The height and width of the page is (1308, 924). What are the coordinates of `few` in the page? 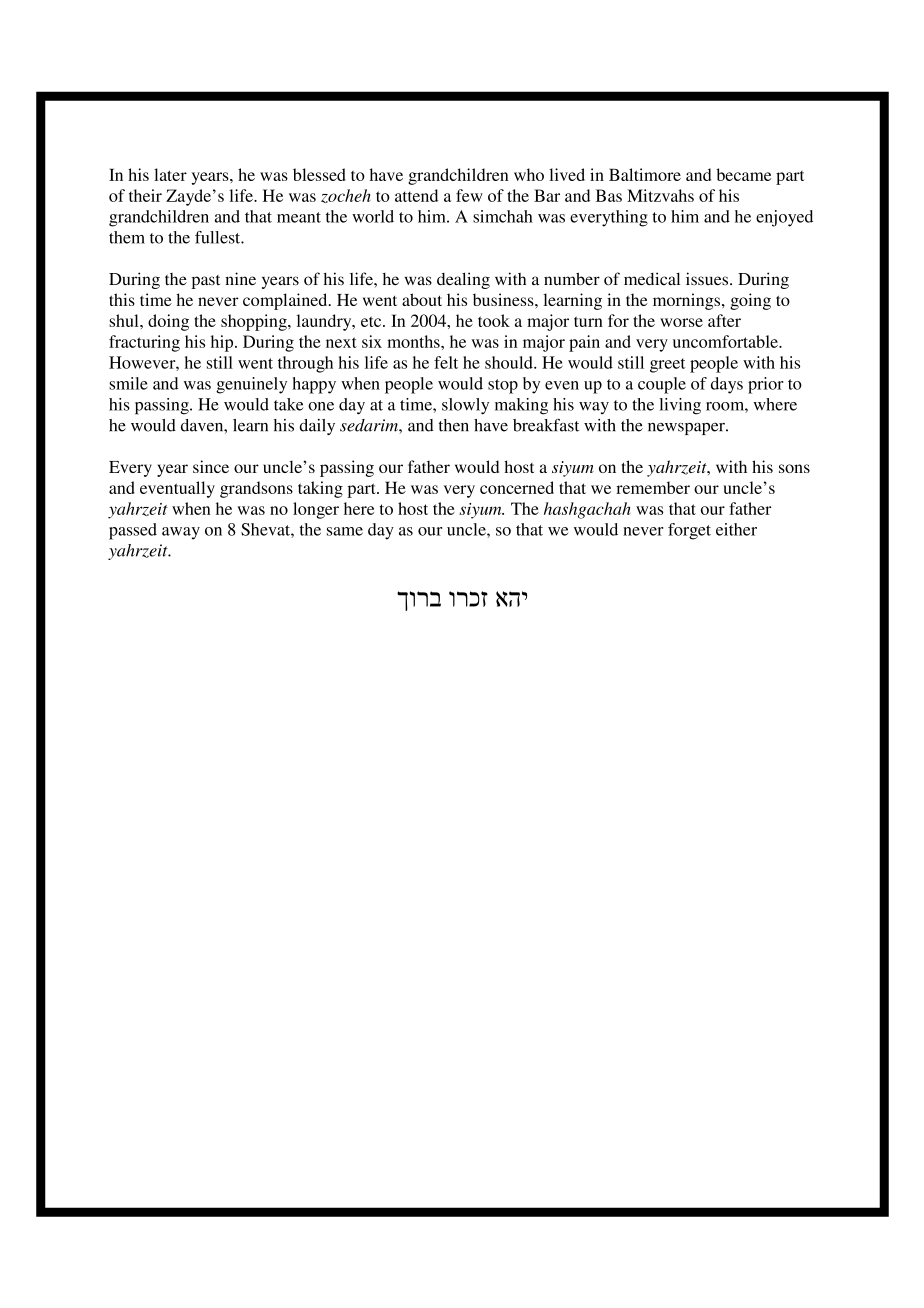 It's located at (469, 195).
